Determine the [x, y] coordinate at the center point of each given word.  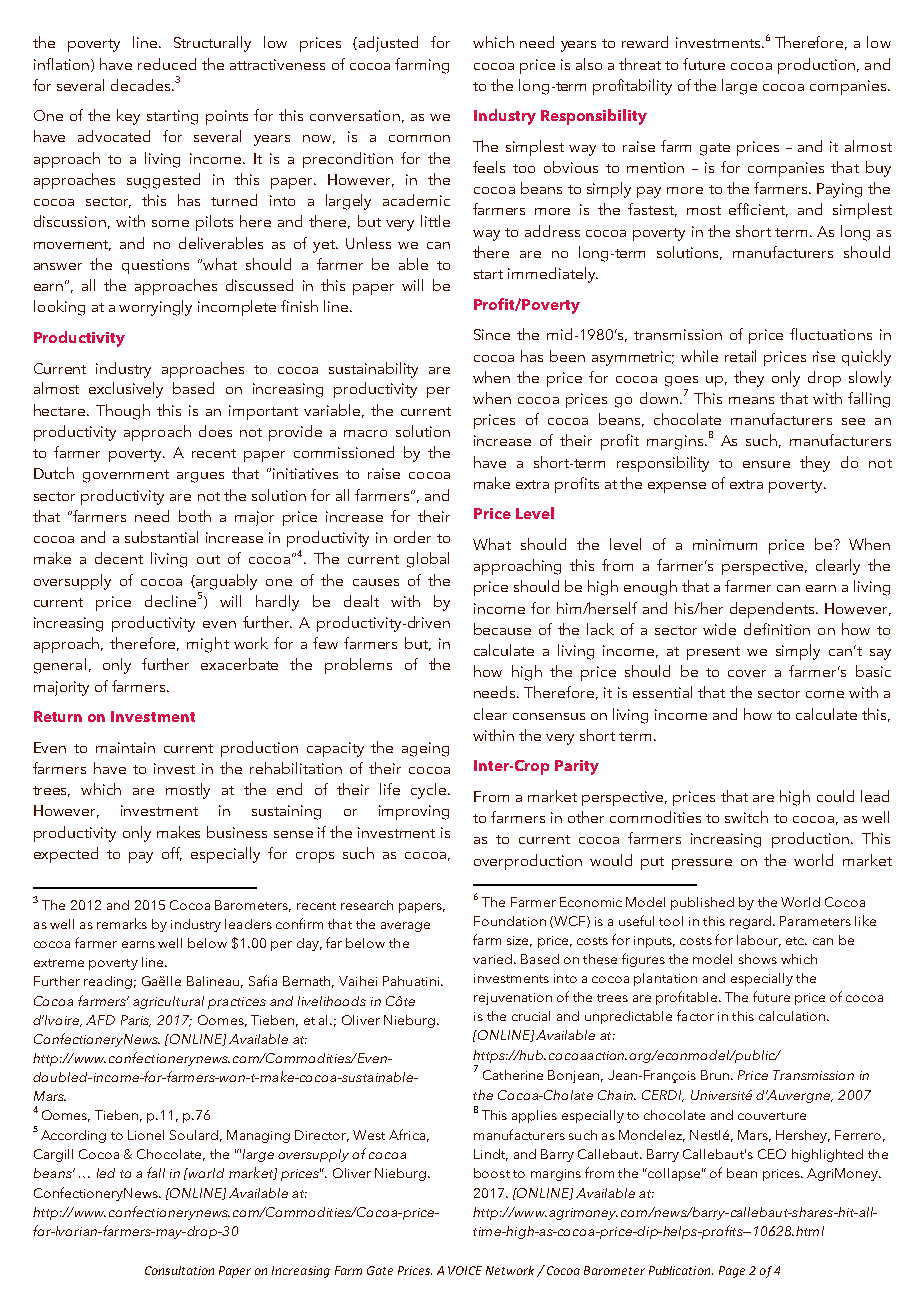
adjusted [388, 44]
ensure [766, 464]
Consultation [179, 1270]
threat [640, 64]
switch [746, 817]
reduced [167, 64]
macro [365, 433]
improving [414, 812]
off [172, 854]
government [126, 476]
